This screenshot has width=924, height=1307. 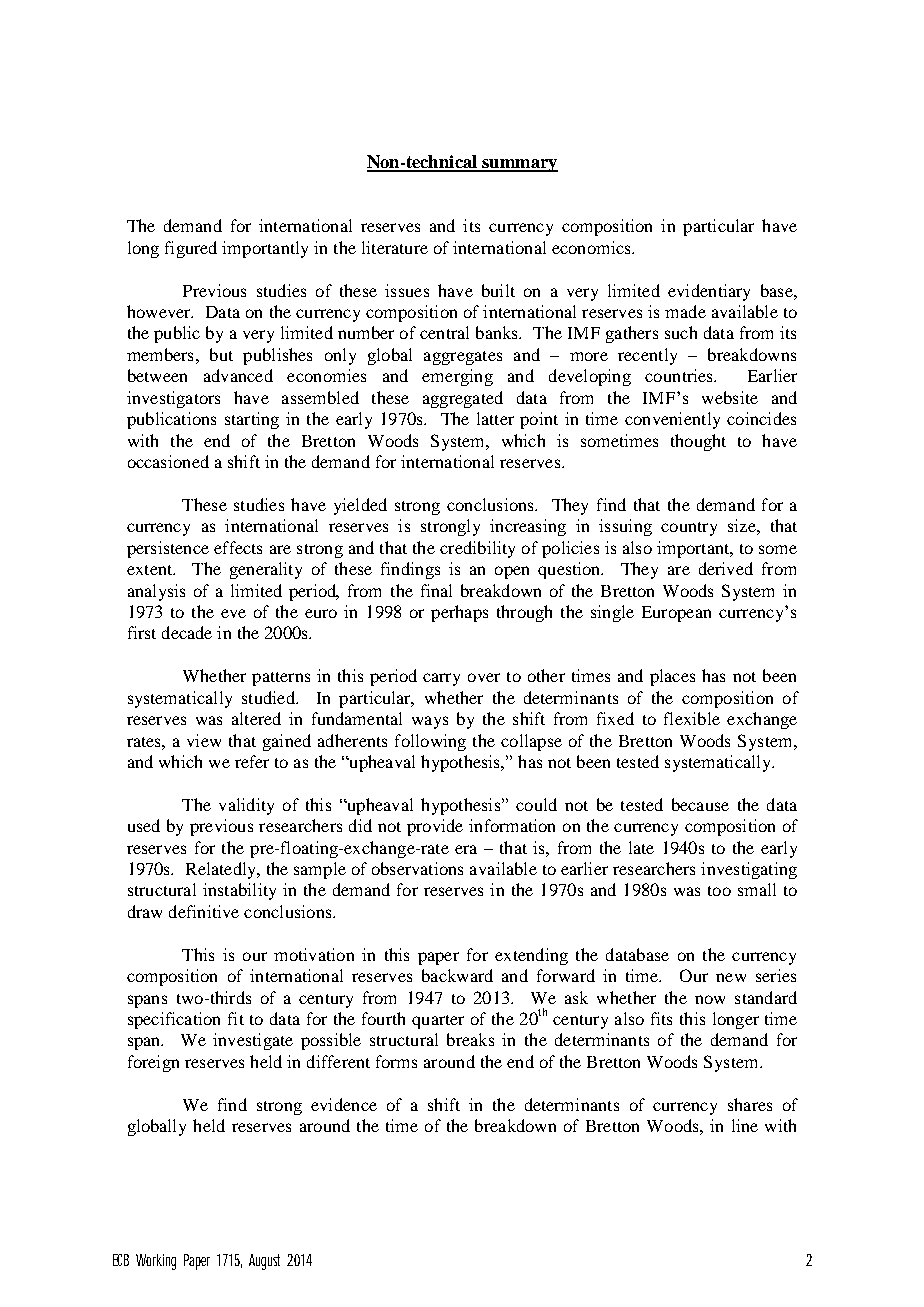 I want to click on literature, so click(x=395, y=247).
